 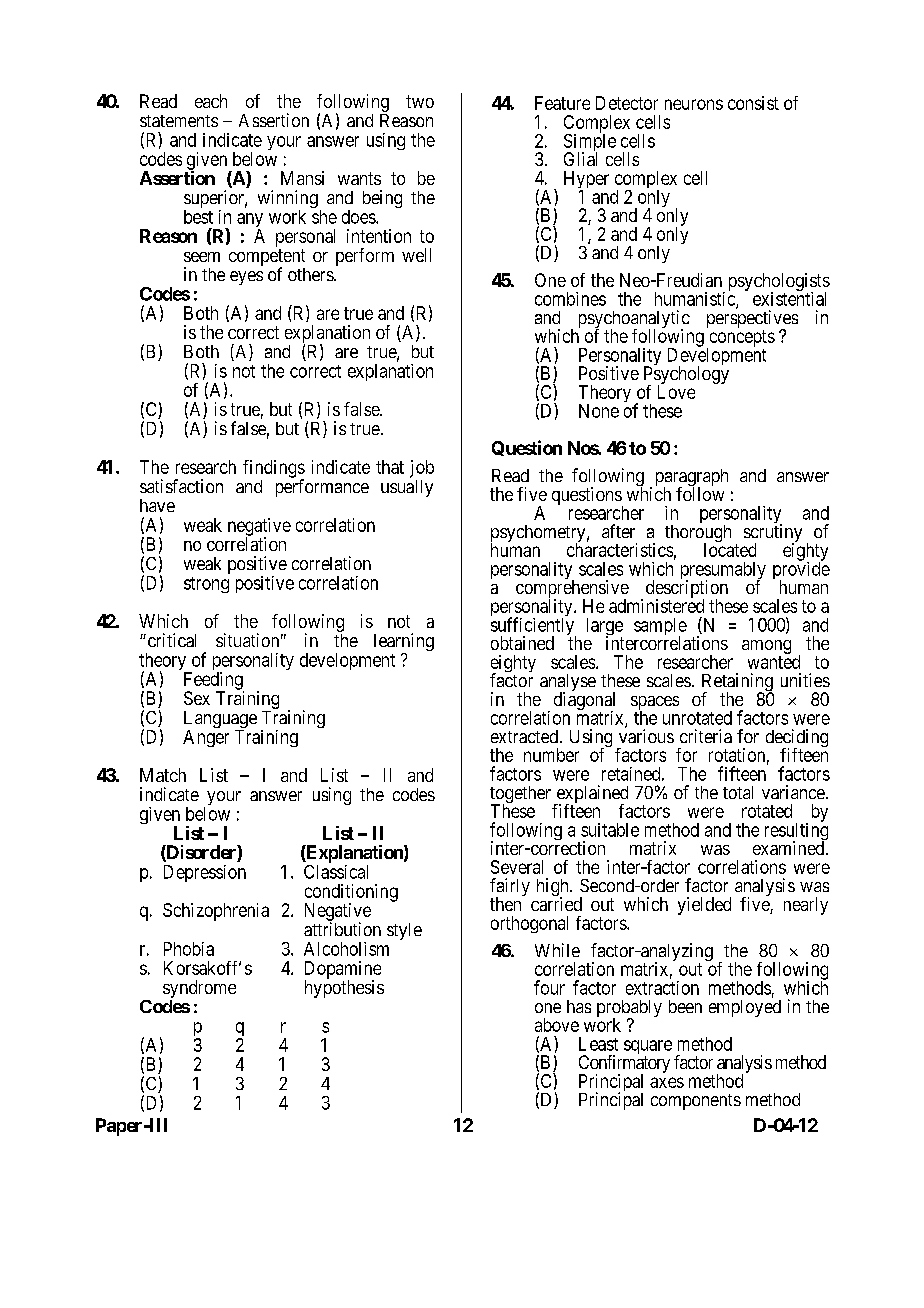 I want to click on criteria, so click(x=706, y=736).
